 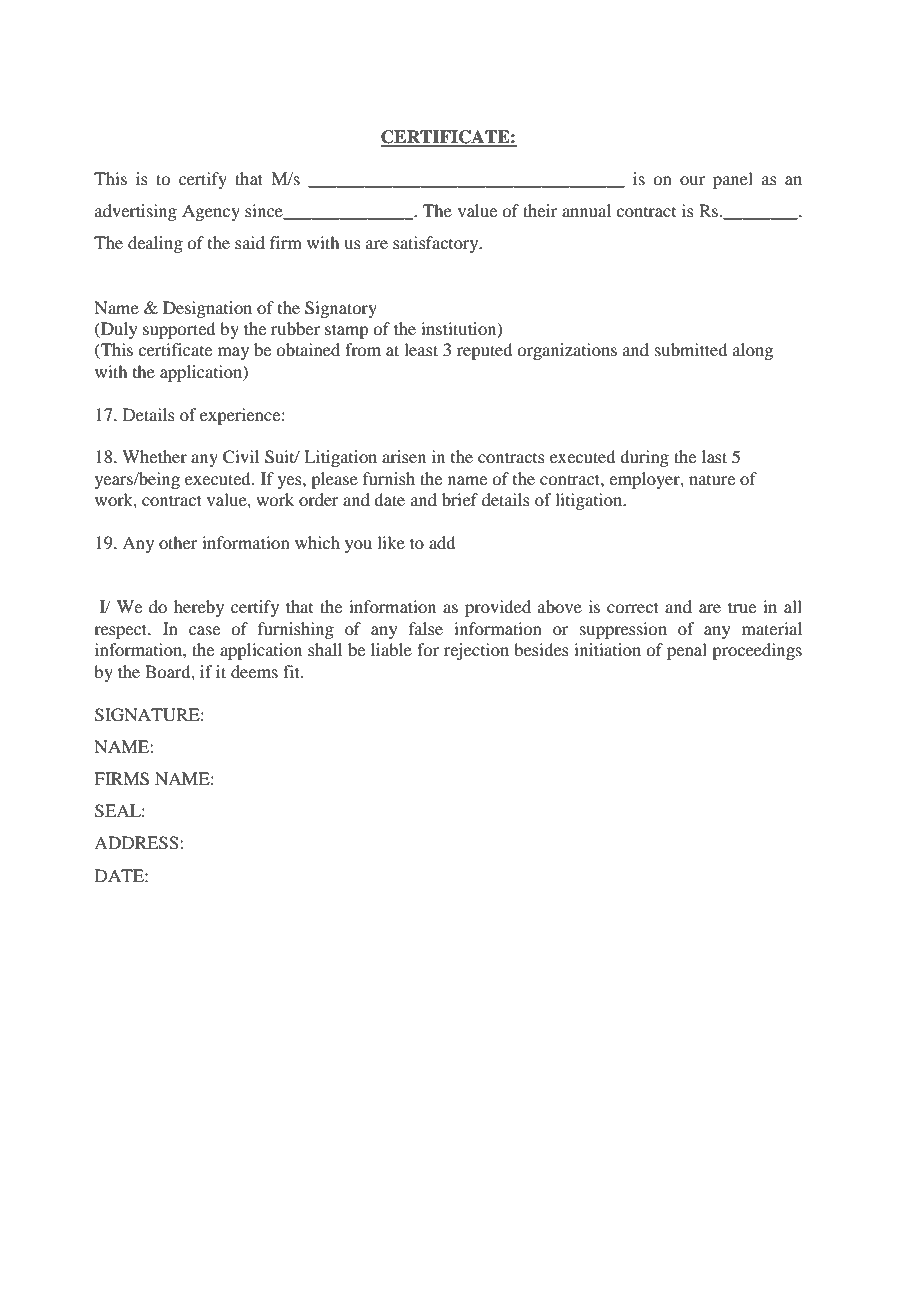 What do you see at coordinates (692, 180) in the image?
I see `our` at bounding box center [692, 180].
